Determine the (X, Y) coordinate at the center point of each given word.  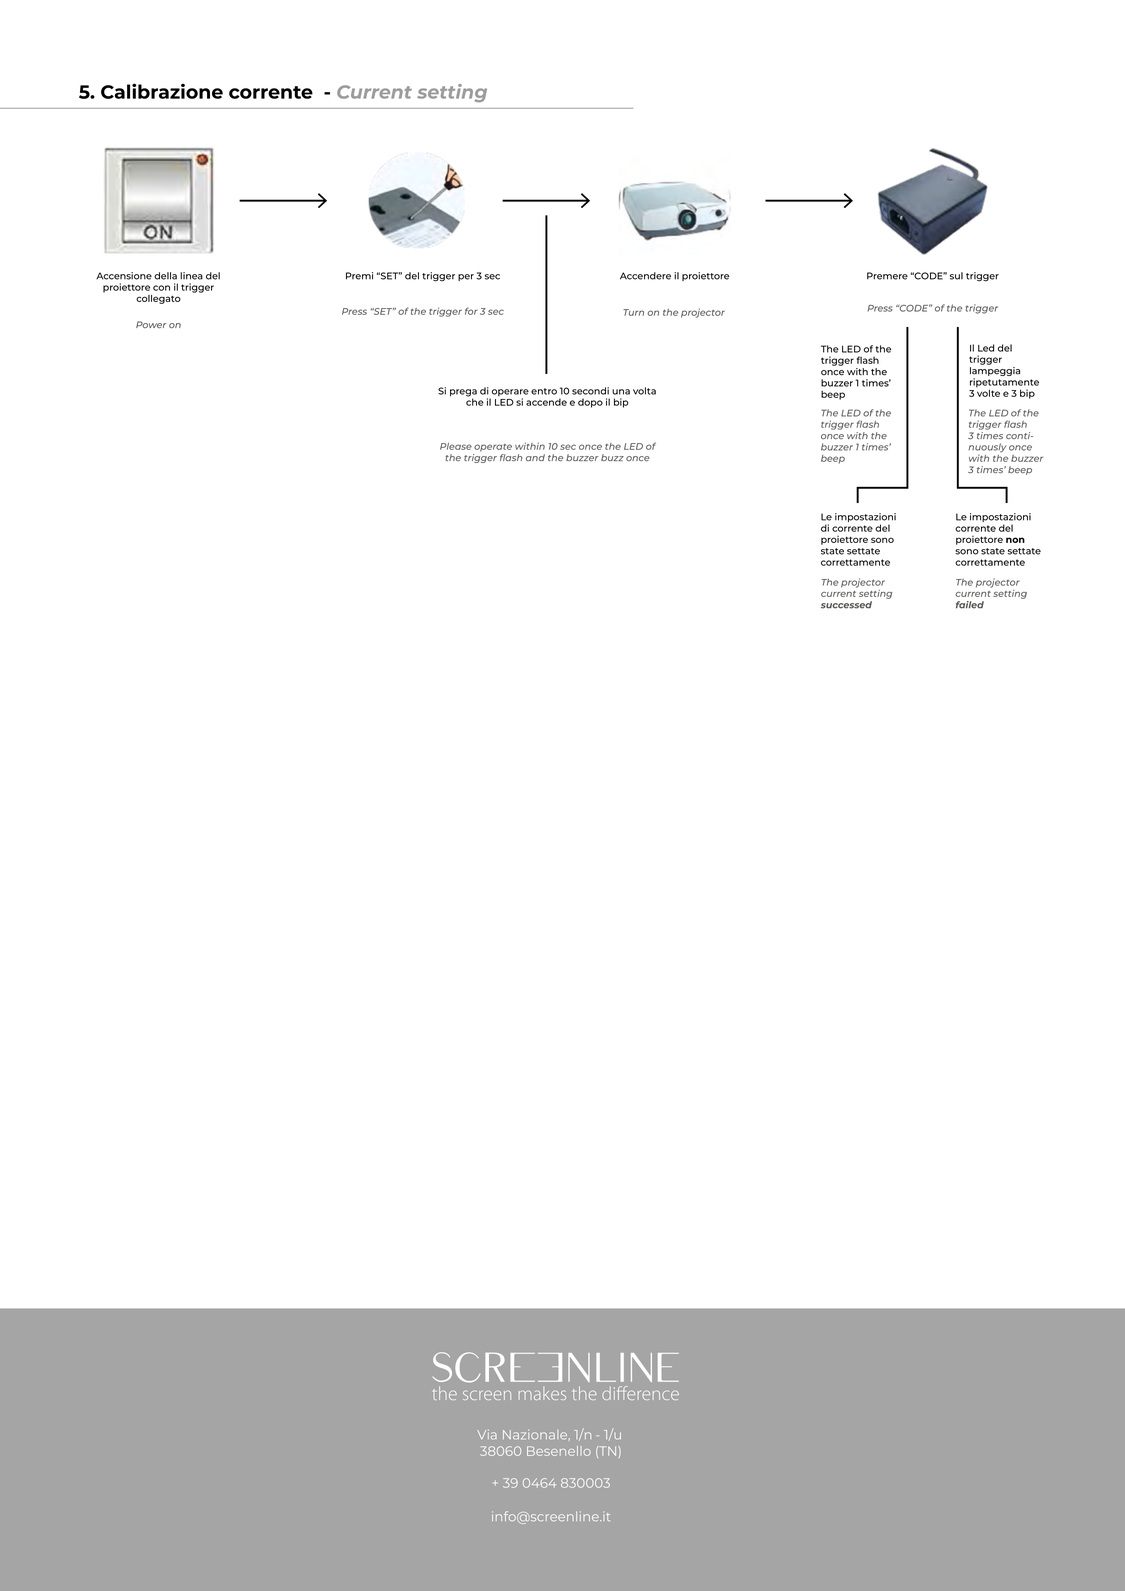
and (535, 457)
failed (970, 605)
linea (191, 276)
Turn (633, 312)
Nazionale (536, 1435)
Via (487, 1434)
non (1015, 540)
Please (456, 446)
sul (956, 276)
